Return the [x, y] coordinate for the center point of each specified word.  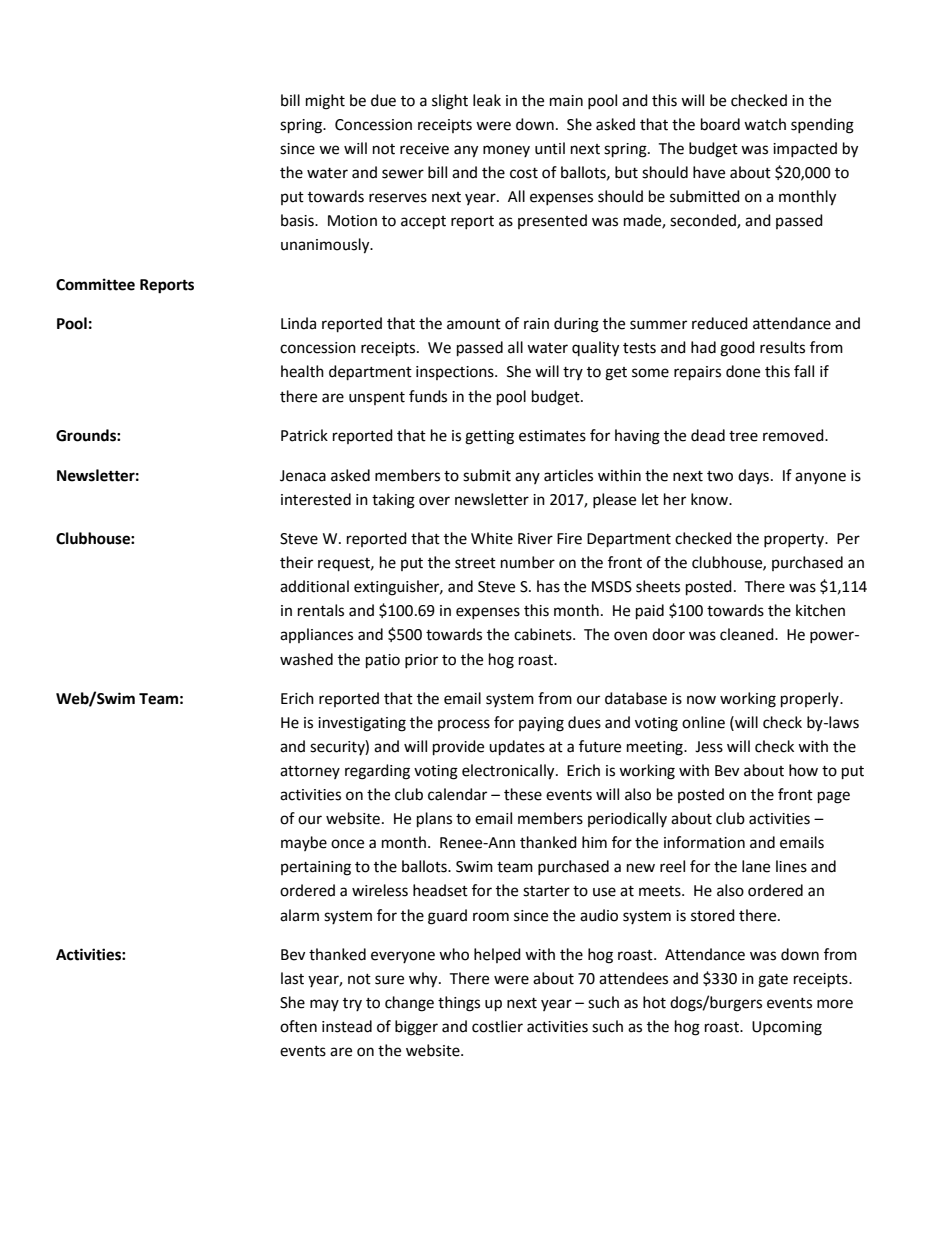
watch [765, 124]
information [704, 842]
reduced [720, 323]
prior [421, 661]
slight [450, 102]
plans [434, 820]
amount [474, 324]
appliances [316, 635]
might [325, 102]
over [434, 501]
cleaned [748, 634]
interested [316, 499]
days [753, 476]
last [292, 978]
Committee [95, 284]
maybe [304, 843]
